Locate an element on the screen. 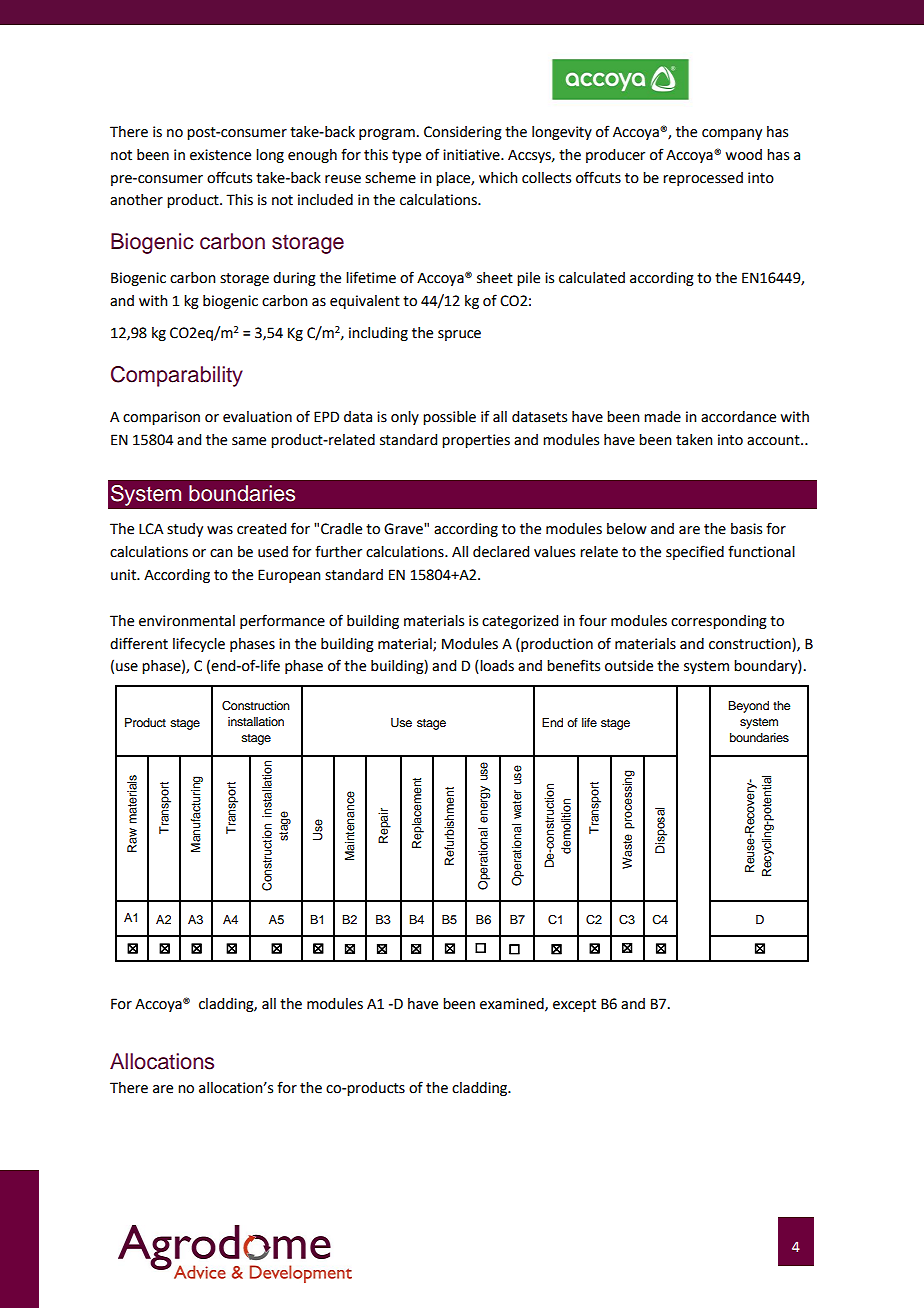 The image size is (924, 1308). loads is located at coordinates (496, 667).
